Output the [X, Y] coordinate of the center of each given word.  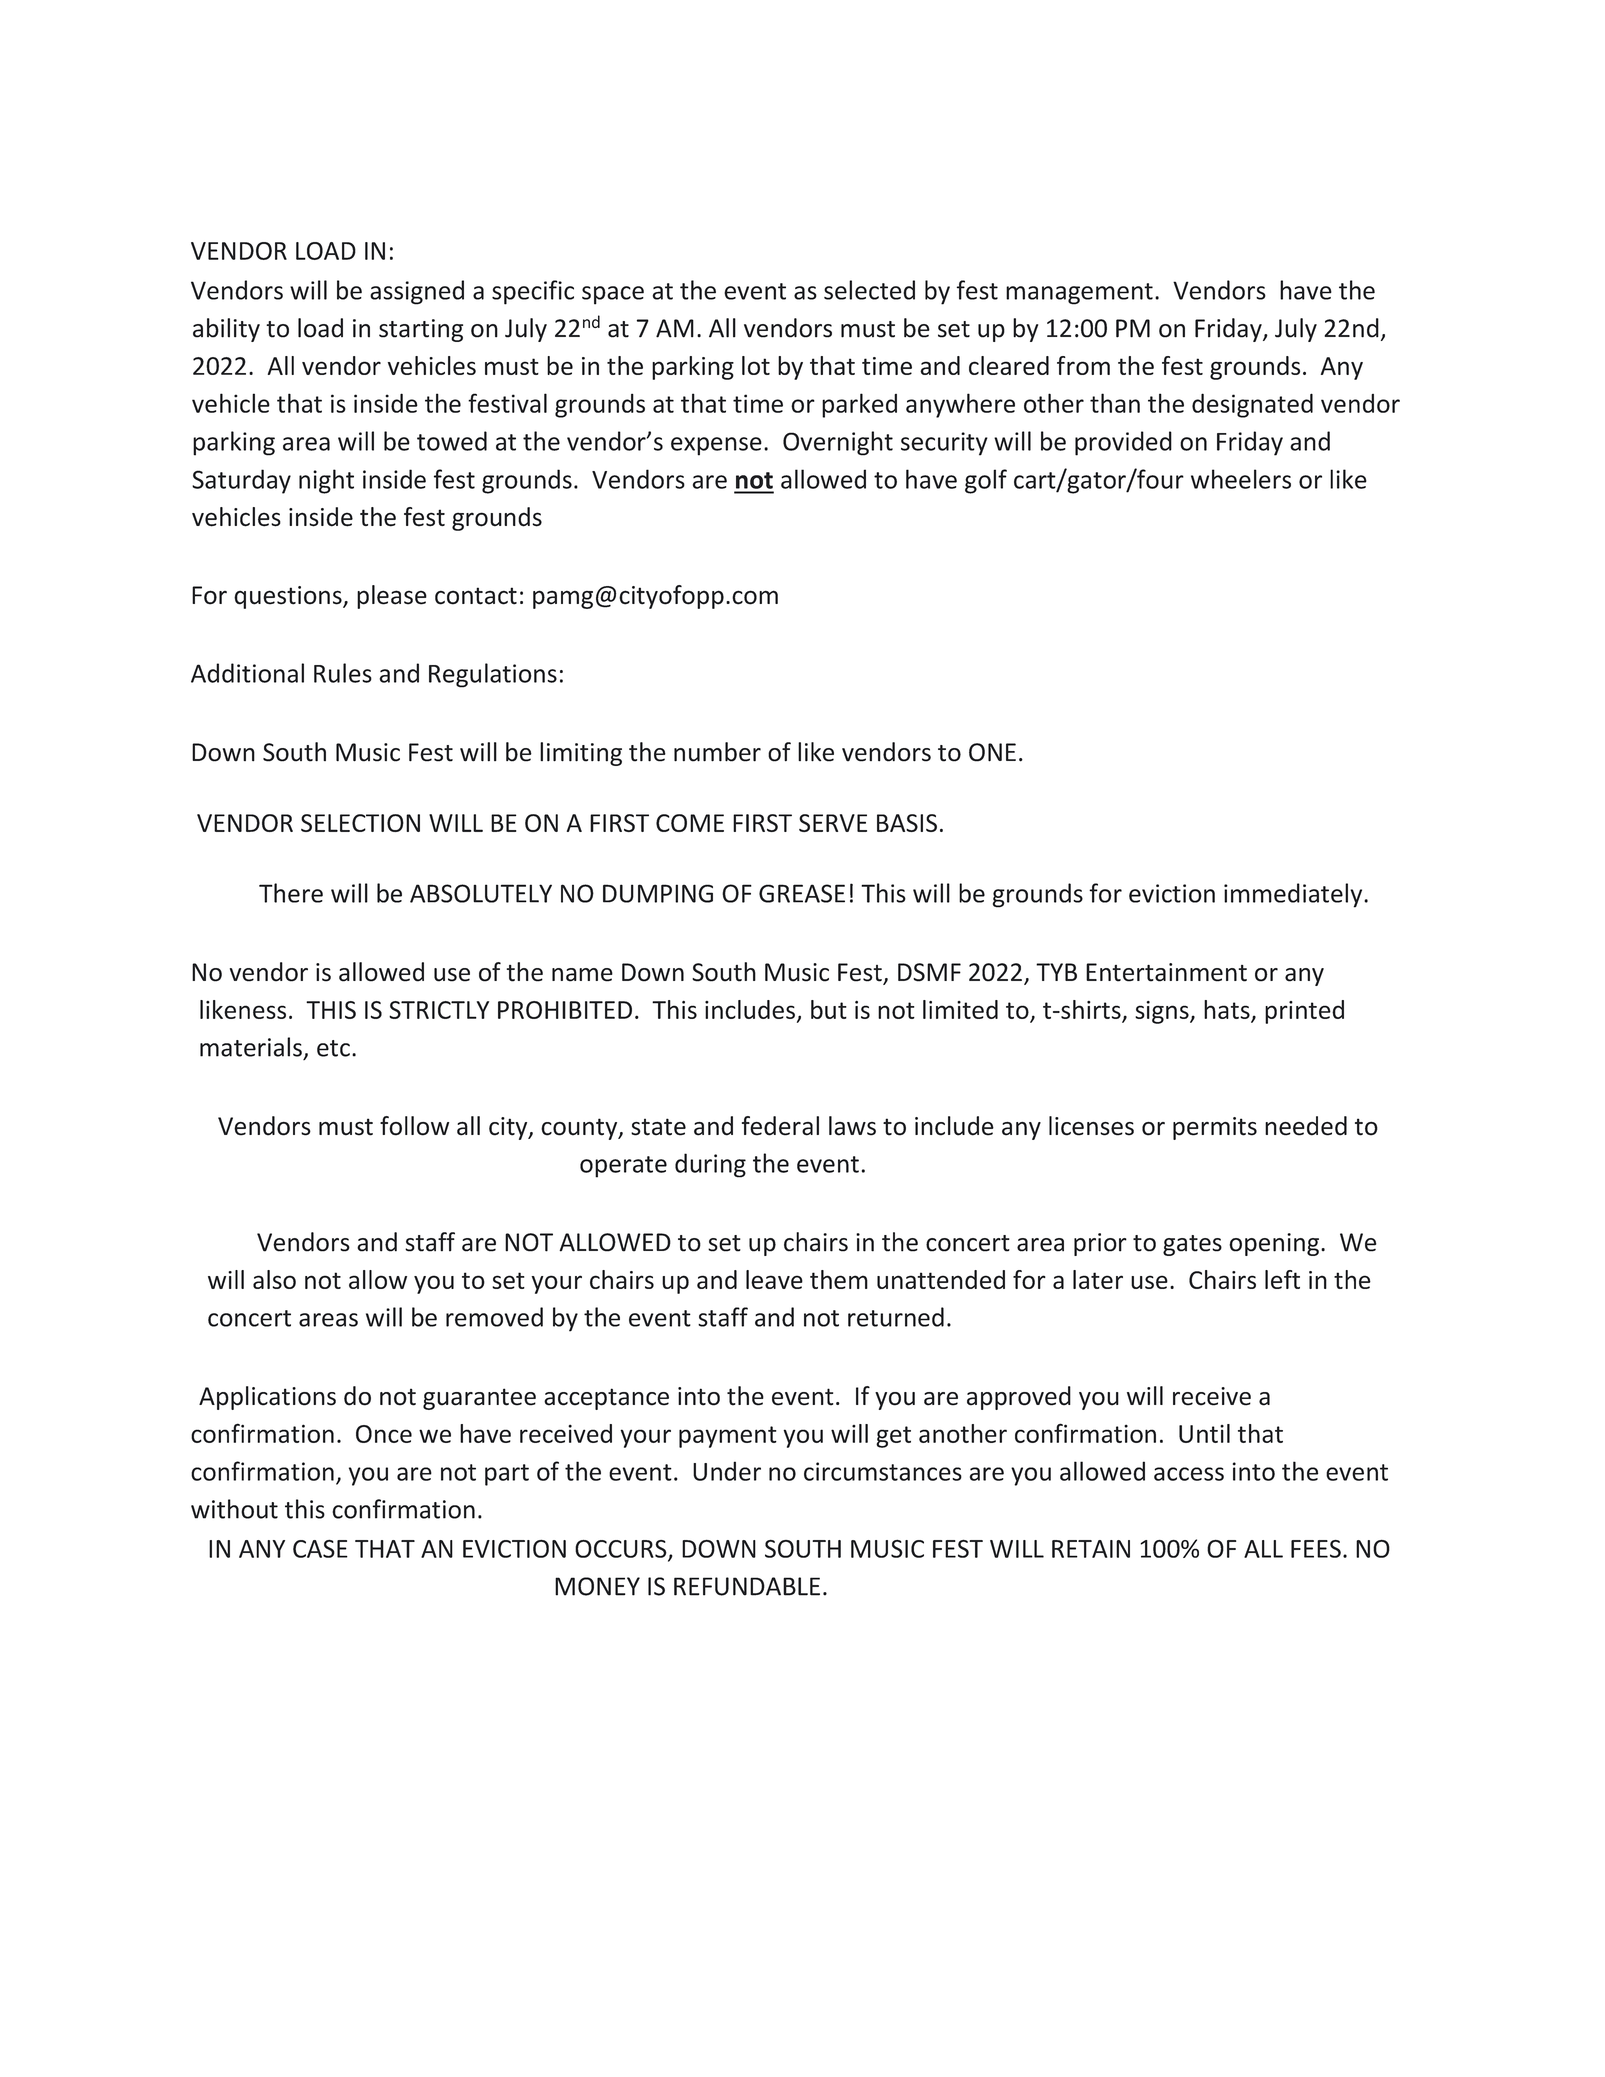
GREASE [802, 893]
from [1083, 365]
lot [756, 365]
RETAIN [1091, 1549]
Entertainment [1166, 972]
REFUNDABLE [747, 1586]
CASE [320, 1549]
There [291, 893]
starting [421, 330]
